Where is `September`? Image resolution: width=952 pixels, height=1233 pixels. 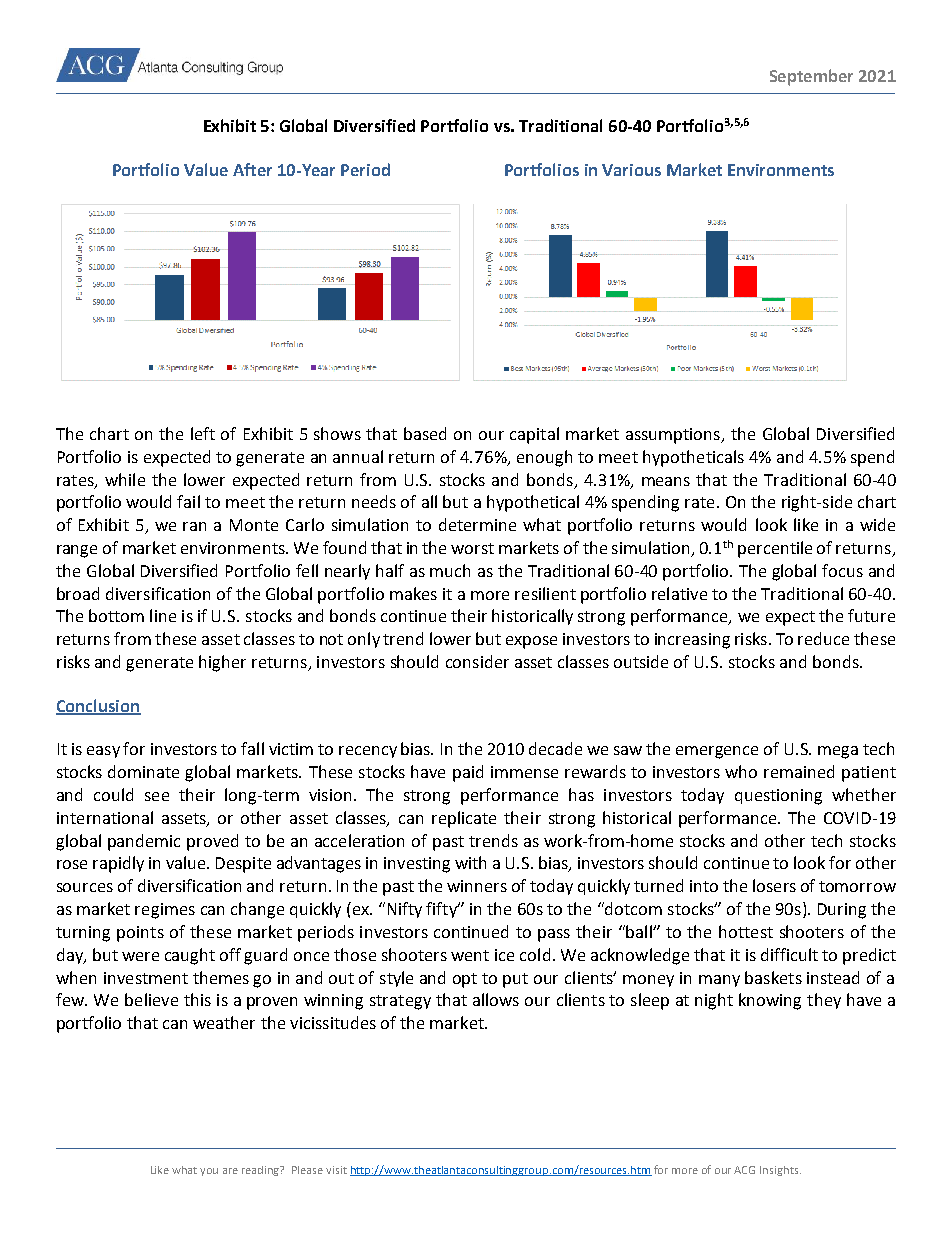 September is located at coordinates (811, 77).
